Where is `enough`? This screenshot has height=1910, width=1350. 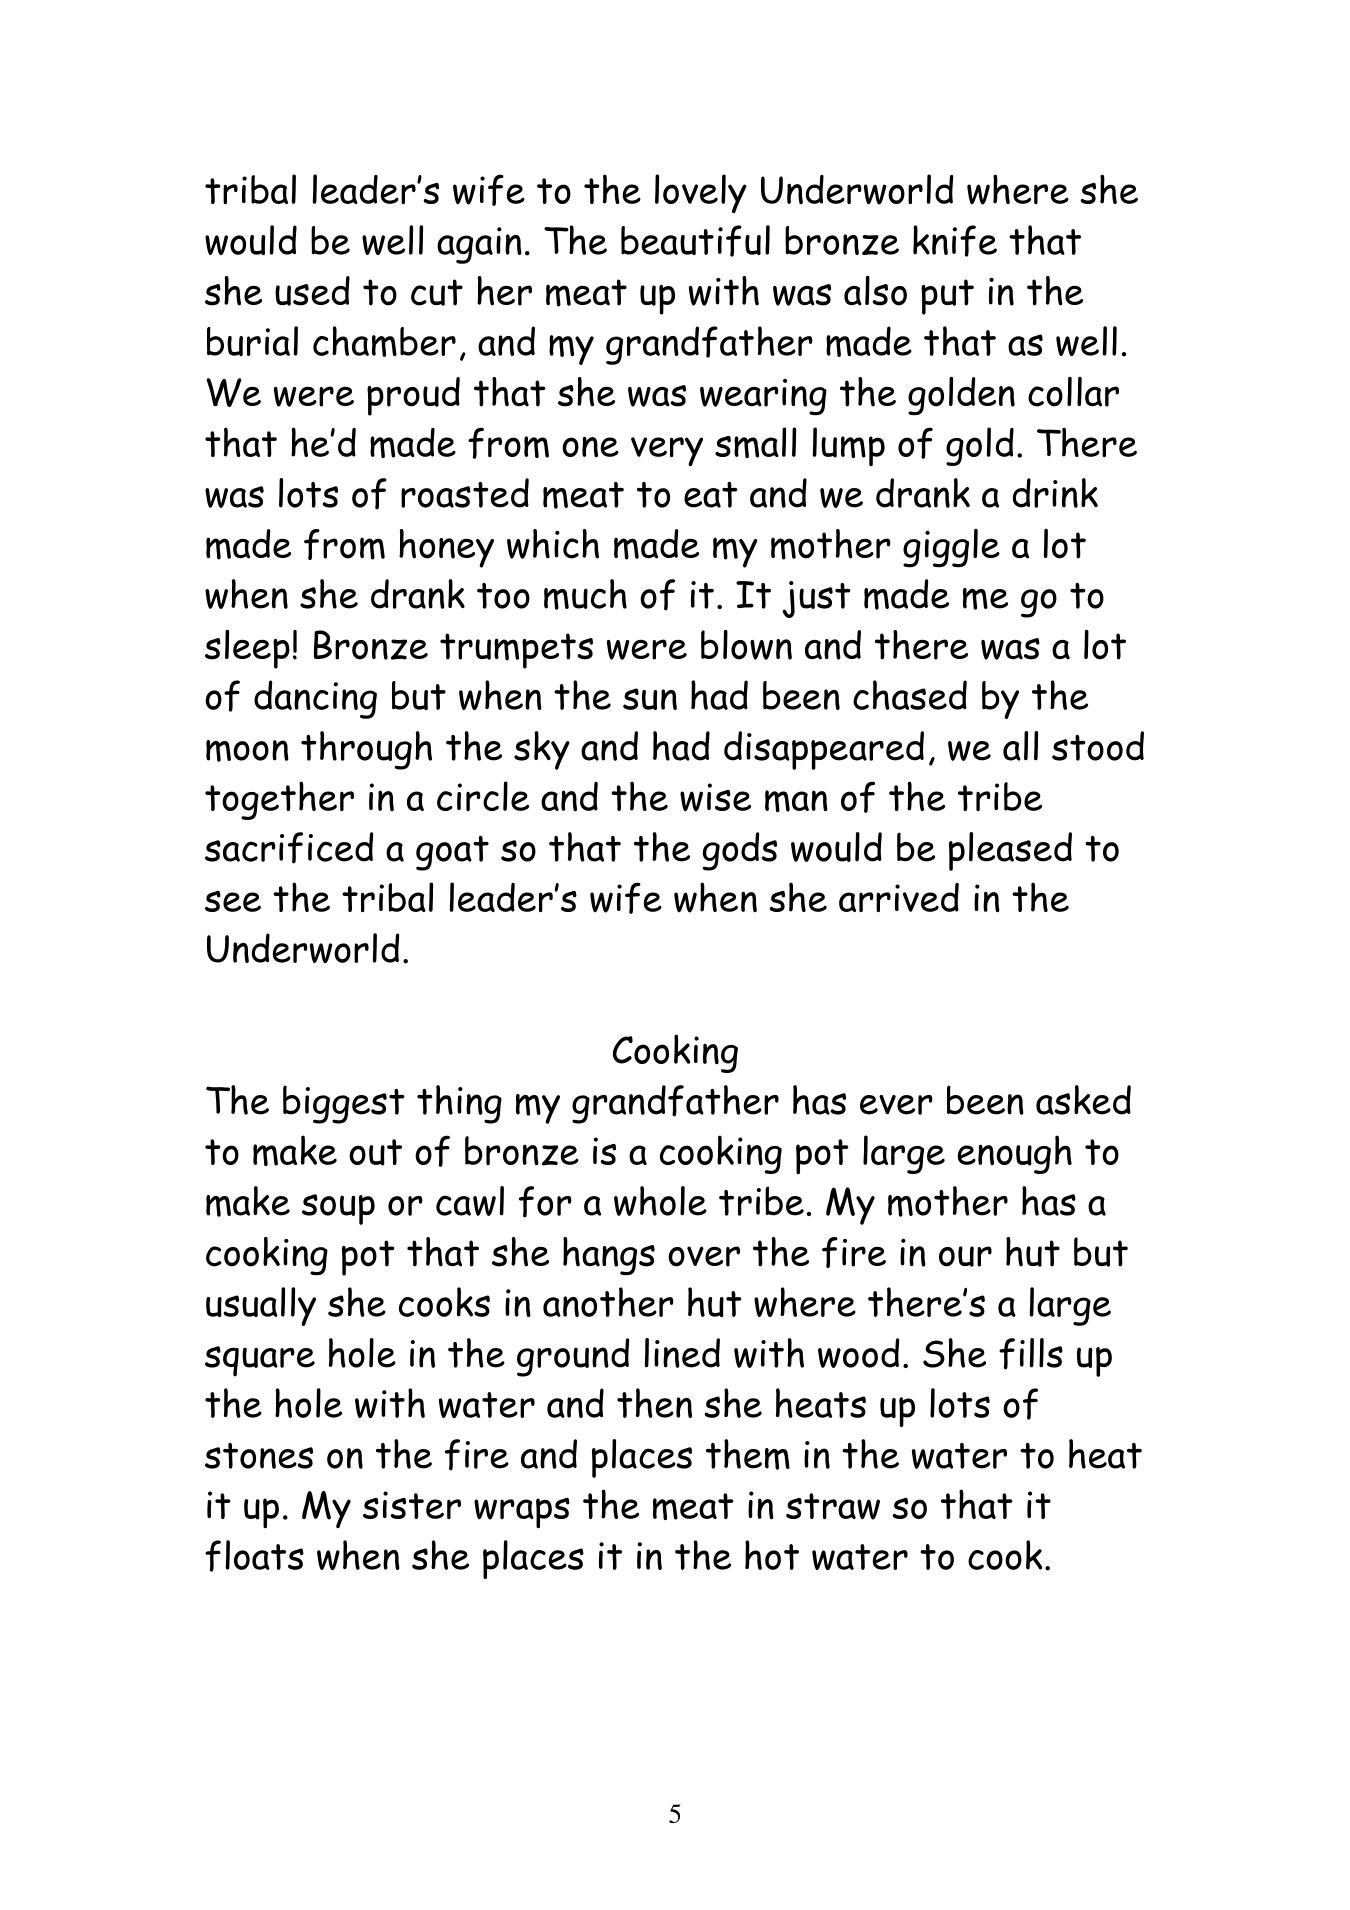
enough is located at coordinates (1014, 1154).
